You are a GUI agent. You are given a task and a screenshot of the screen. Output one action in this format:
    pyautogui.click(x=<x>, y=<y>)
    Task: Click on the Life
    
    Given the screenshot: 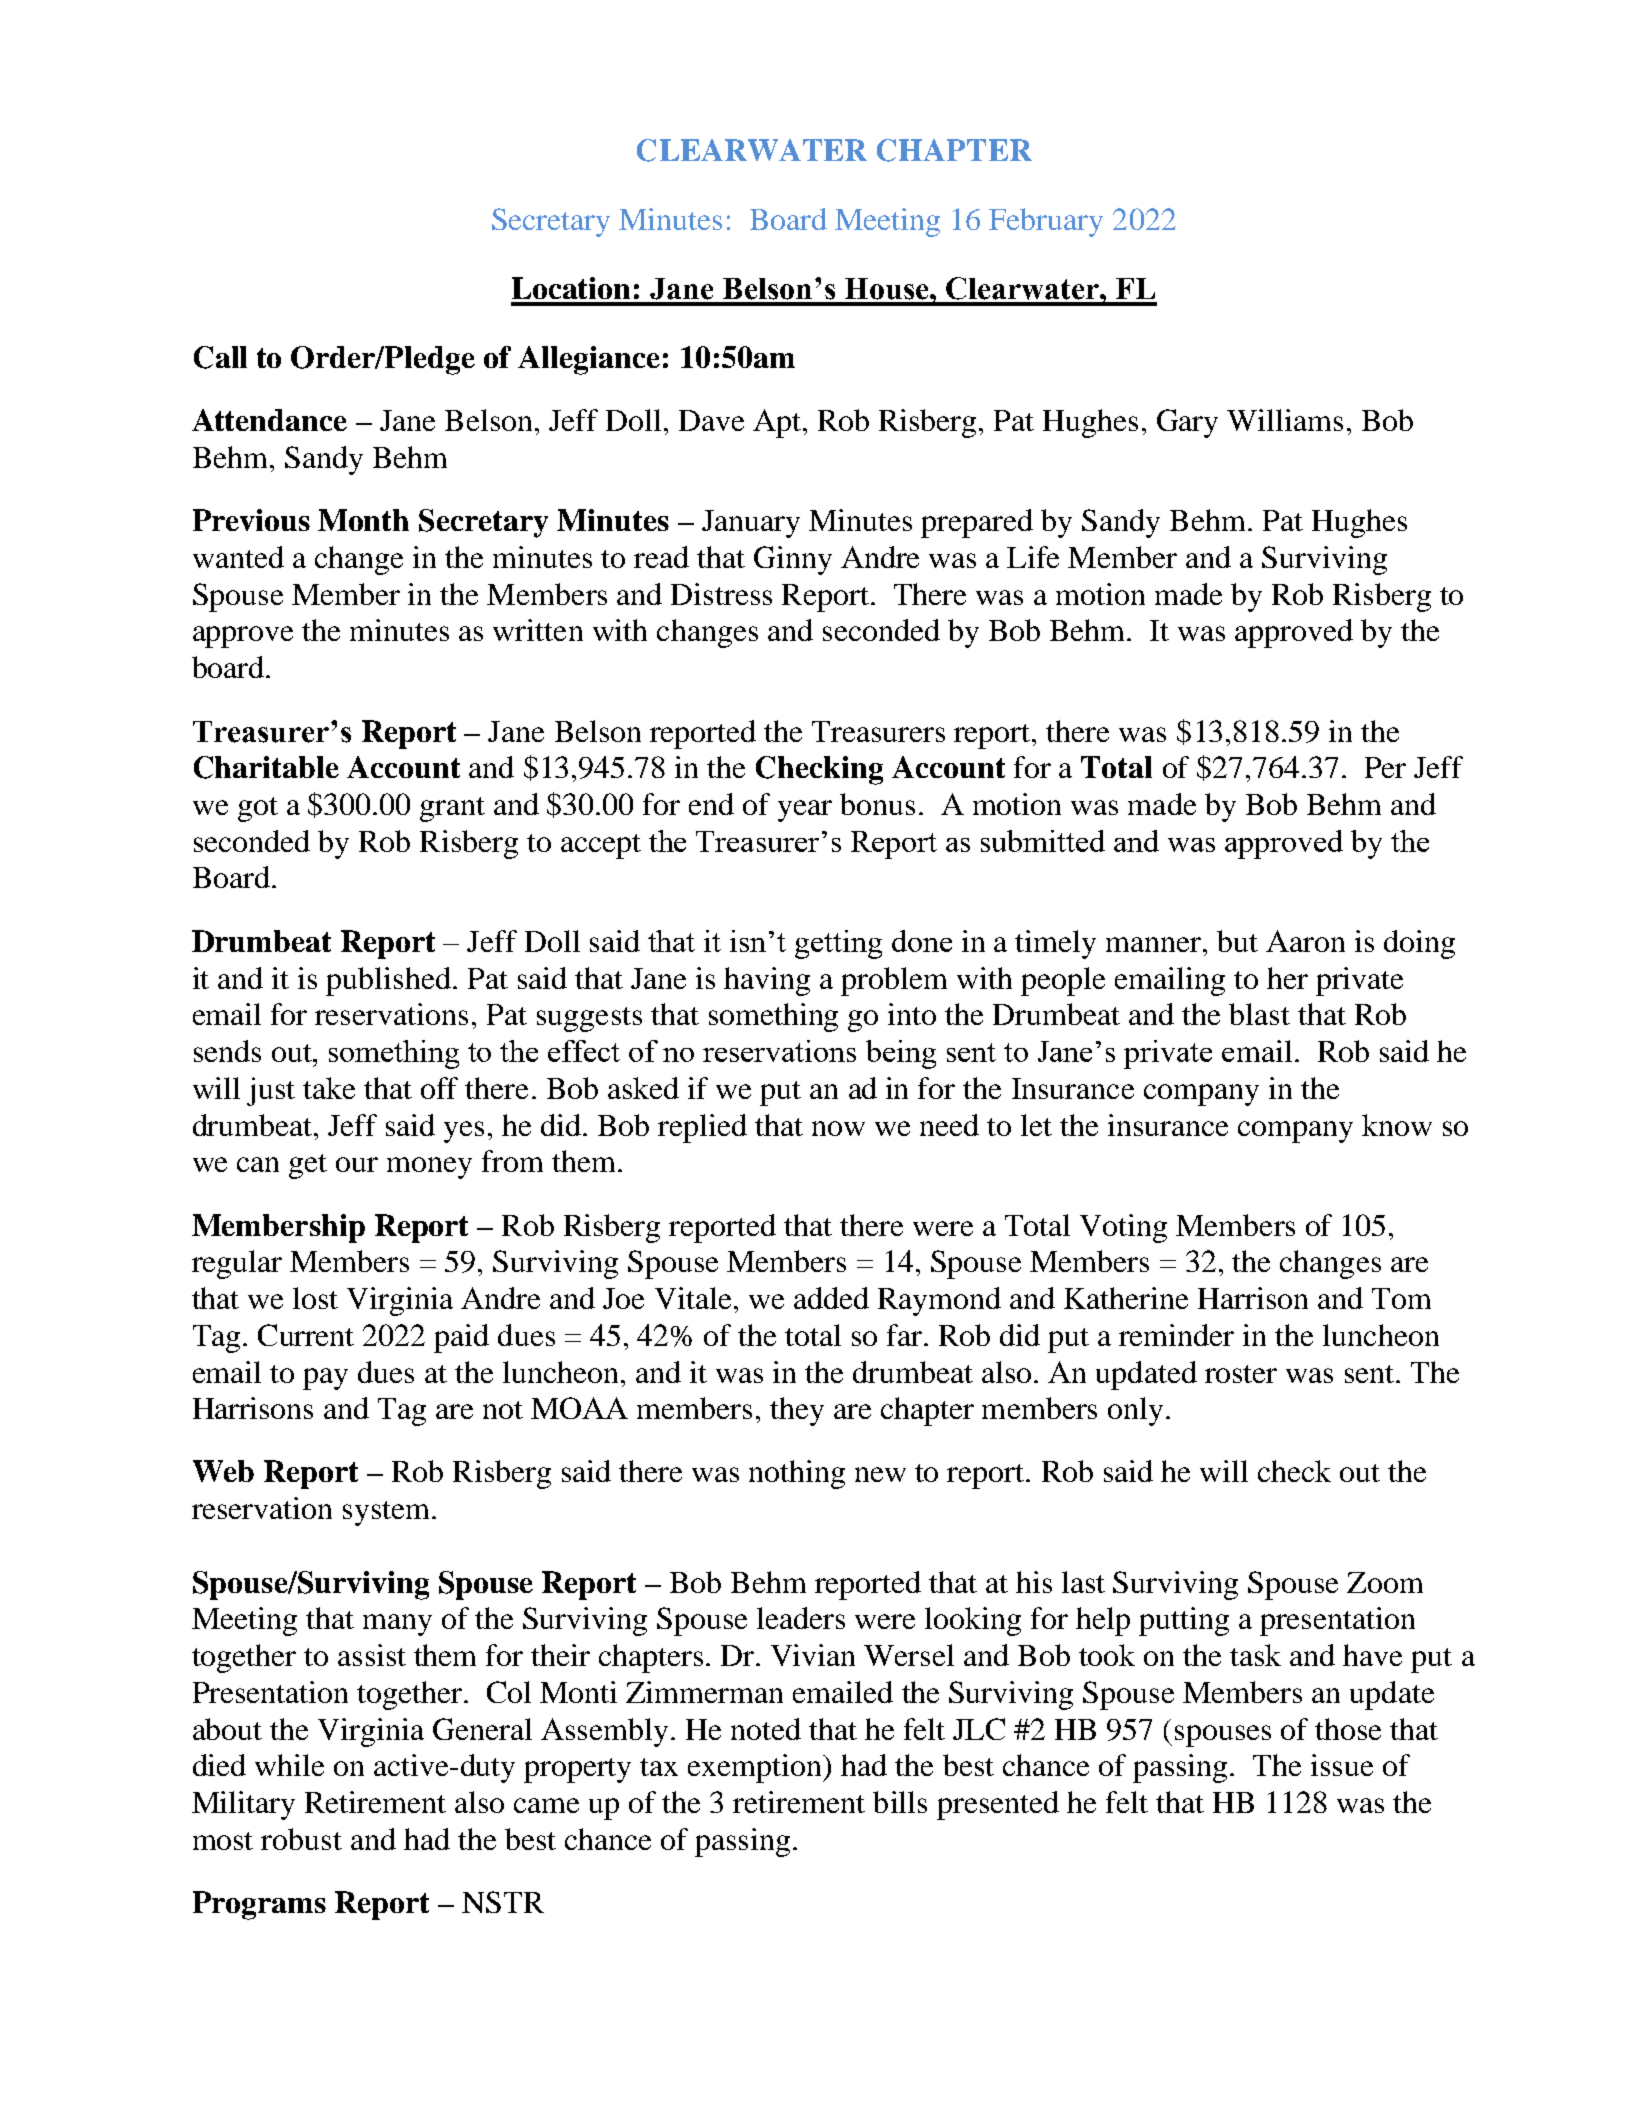 What is the action you would take?
    pyautogui.click(x=1033, y=557)
